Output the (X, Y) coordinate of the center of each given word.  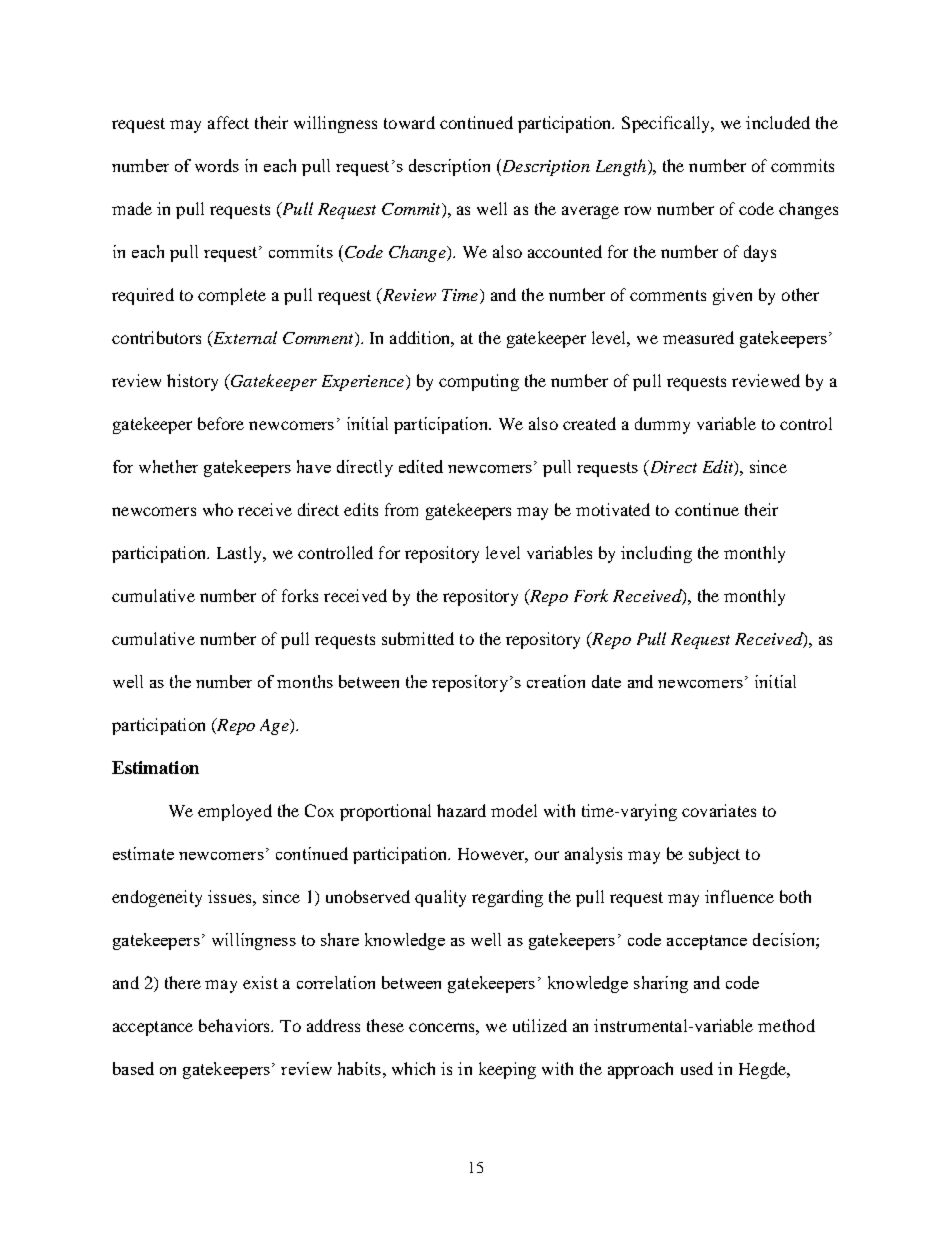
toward (409, 122)
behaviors (236, 1025)
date (606, 681)
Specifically (667, 124)
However (493, 855)
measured (698, 337)
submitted (418, 638)
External (244, 339)
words (217, 165)
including (656, 554)
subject (714, 855)
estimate (143, 853)
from (401, 509)
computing (479, 382)
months (305, 681)
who (218, 509)
